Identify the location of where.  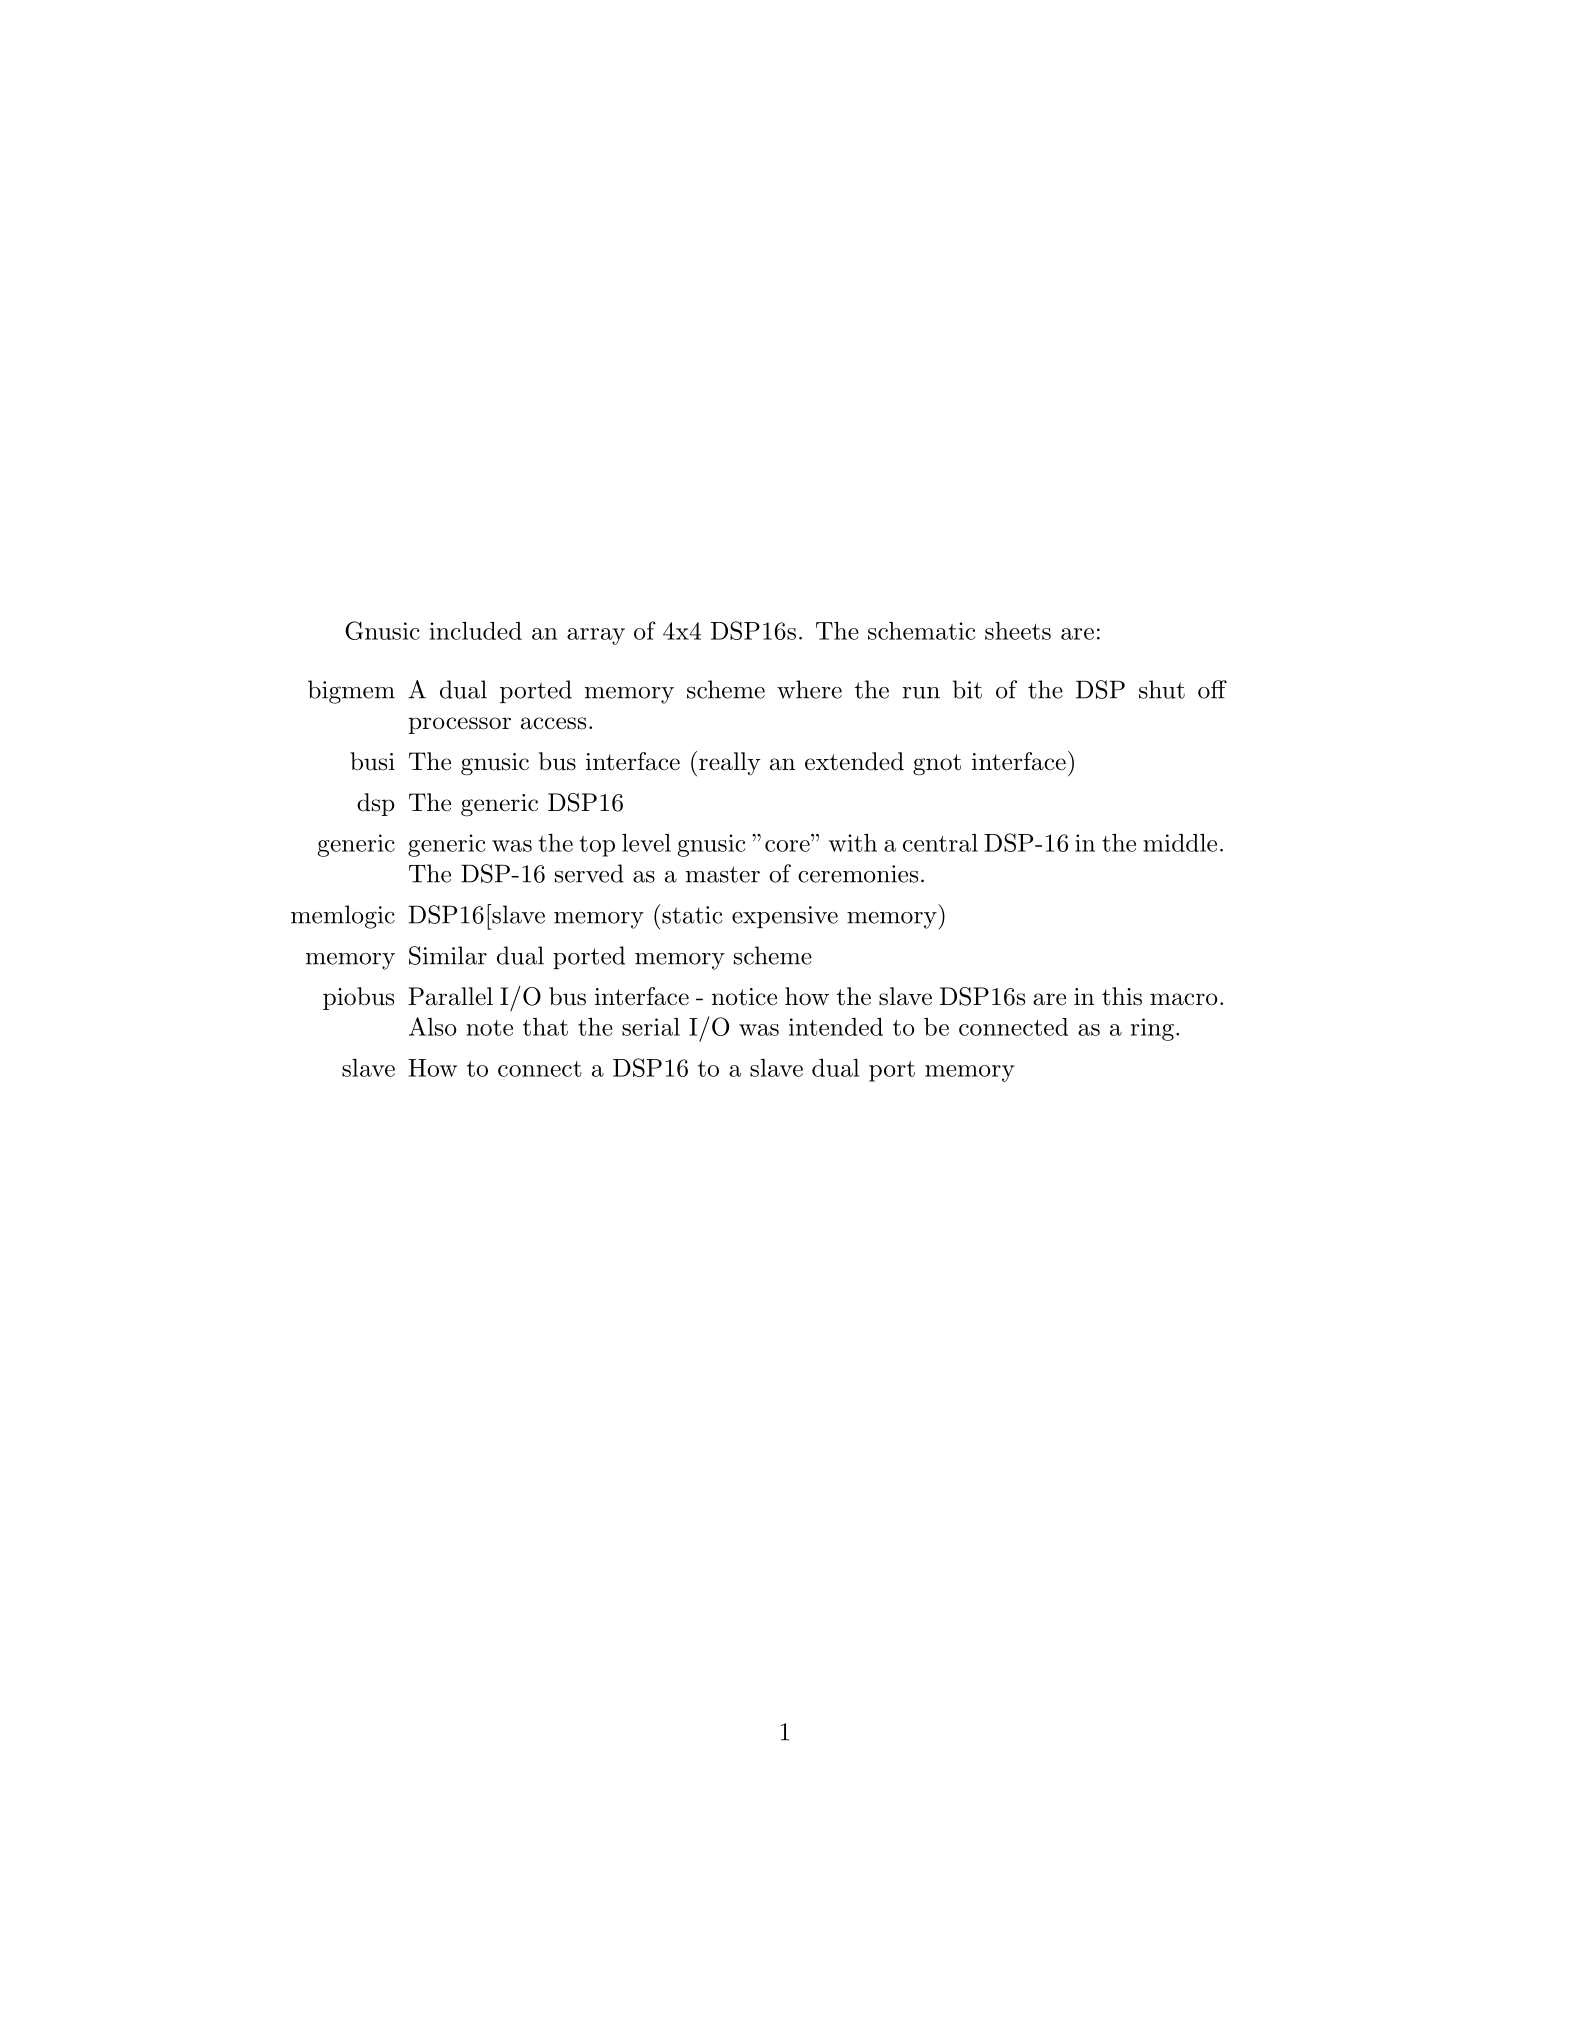
(809, 689).
